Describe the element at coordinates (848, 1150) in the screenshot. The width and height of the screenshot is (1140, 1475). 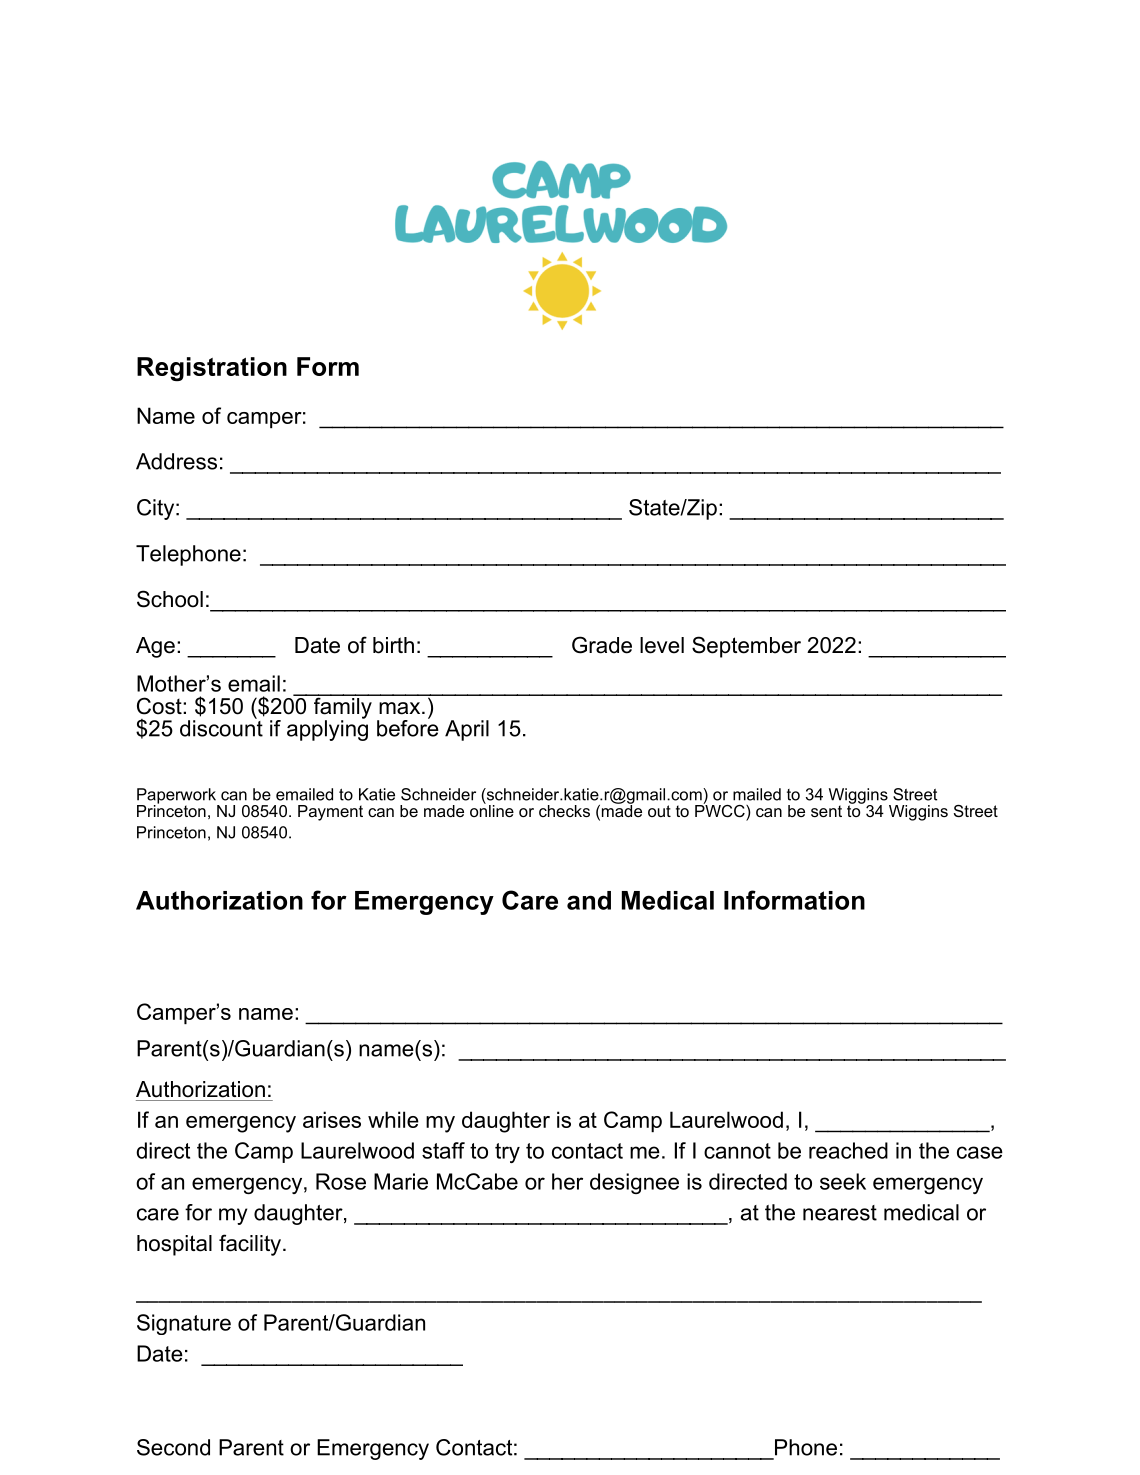
I see `reached` at that location.
